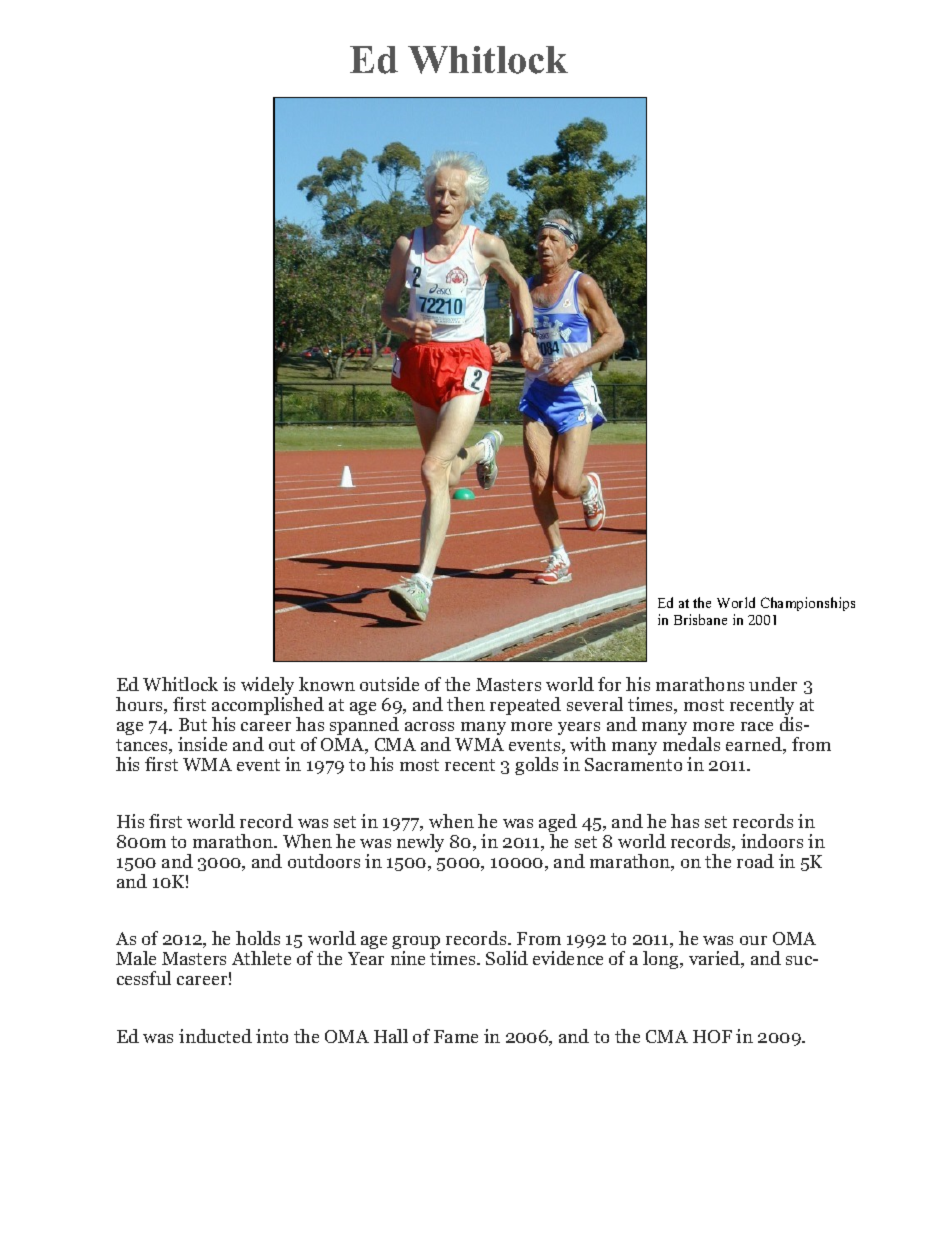  Describe the element at coordinates (716, 959) in the image. I see `varied` at that location.
